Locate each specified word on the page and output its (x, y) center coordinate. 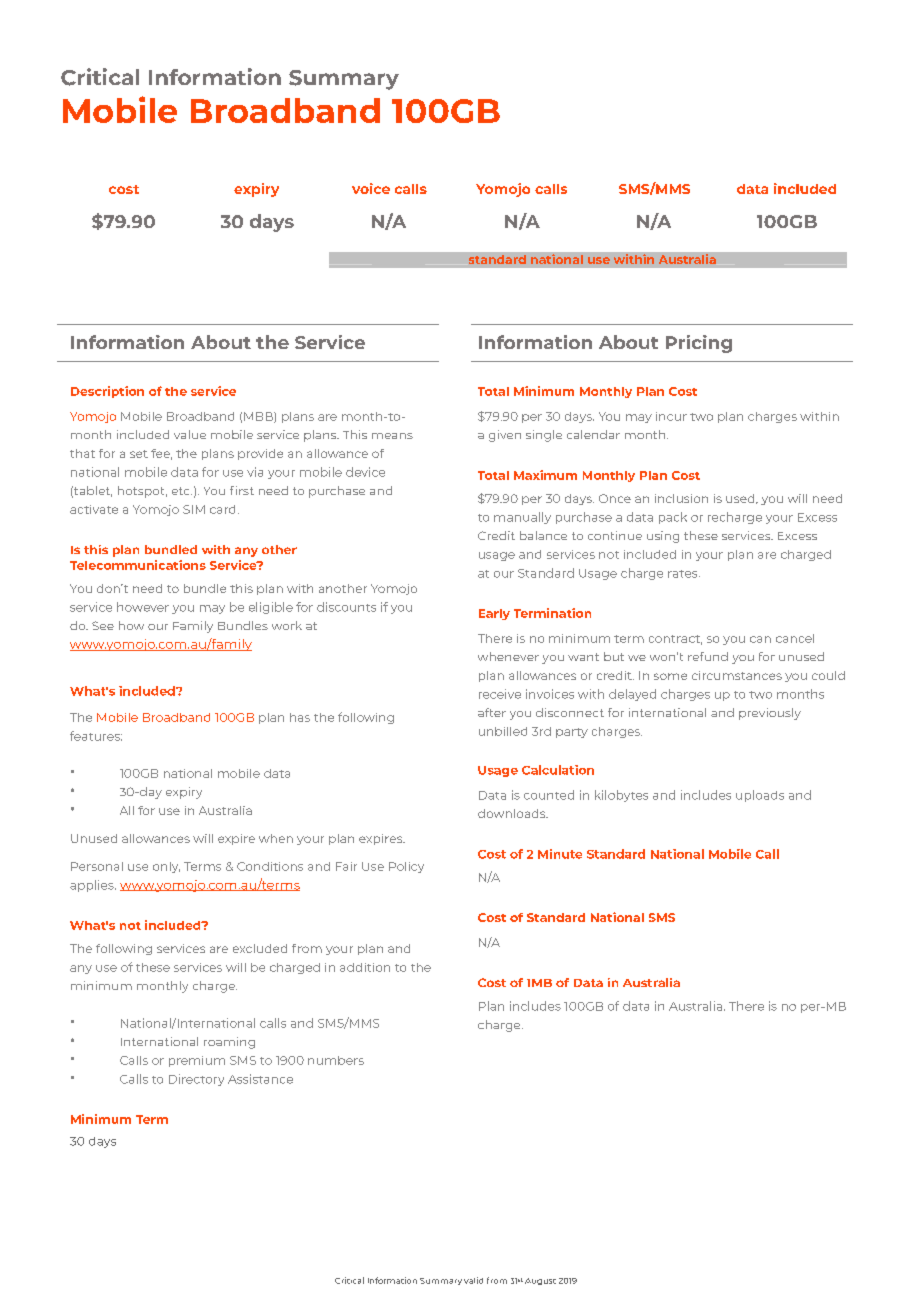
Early (494, 614)
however (143, 607)
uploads (760, 796)
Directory (196, 1080)
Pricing (699, 344)
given (505, 436)
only (166, 867)
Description (107, 392)
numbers (336, 1060)
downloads (513, 813)
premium (197, 1061)
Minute (560, 854)
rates (684, 574)
